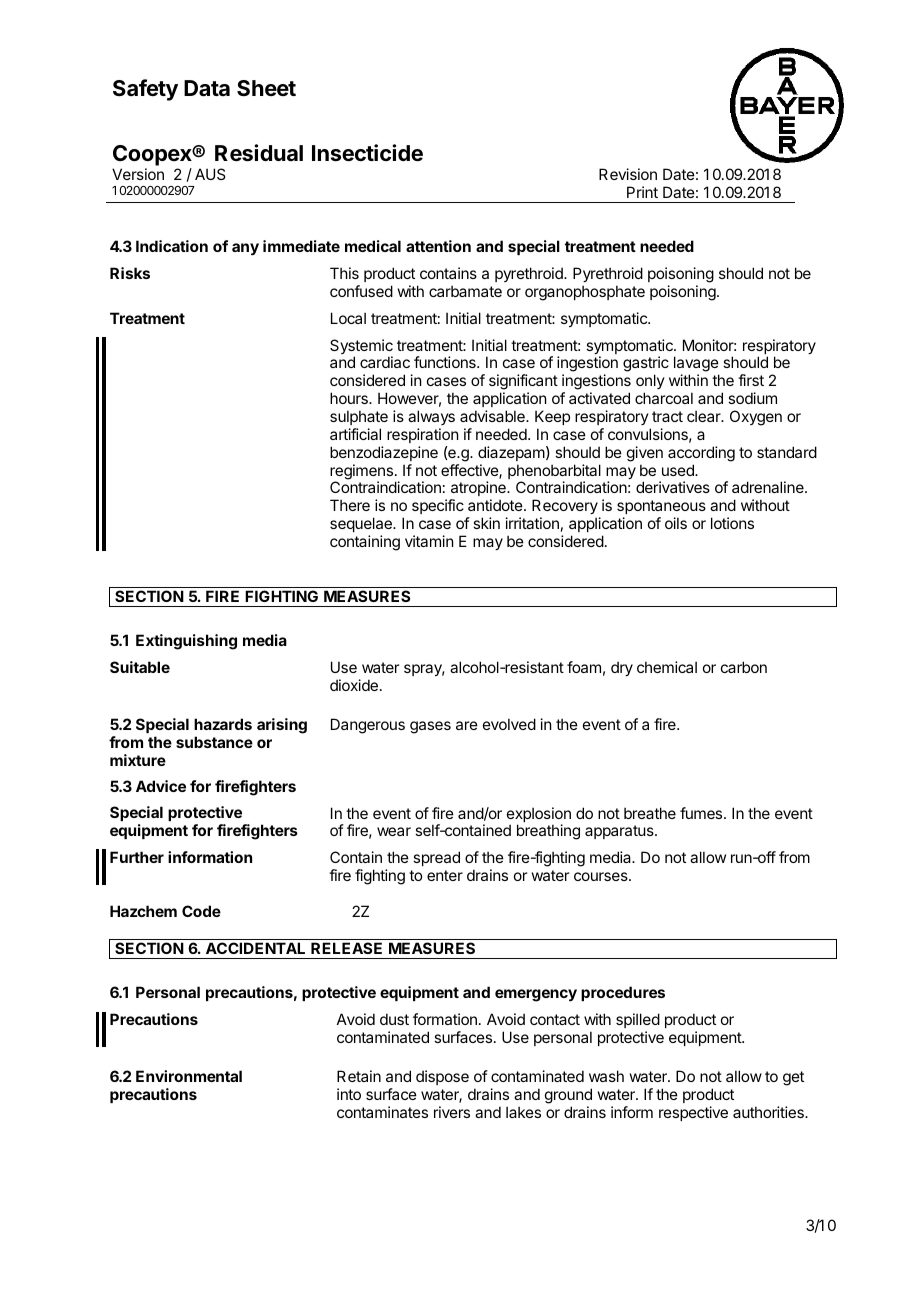  I want to click on artificial, so click(355, 434).
